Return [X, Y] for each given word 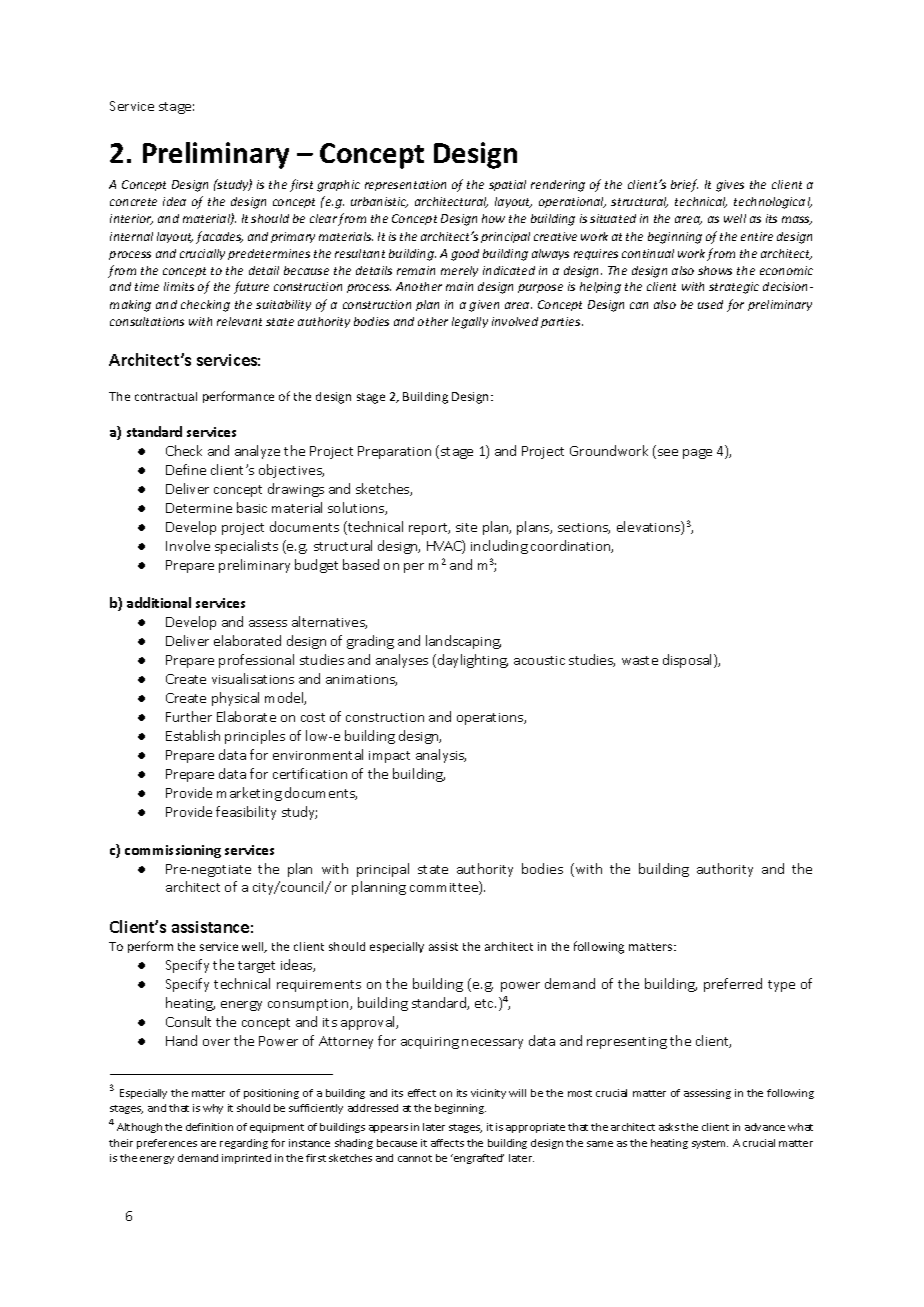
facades [219, 237]
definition [209, 1127]
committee [445, 888]
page [697, 454]
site [466, 527]
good [465, 255]
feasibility [246, 813]
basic [252, 507]
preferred [733, 985]
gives [730, 186]
